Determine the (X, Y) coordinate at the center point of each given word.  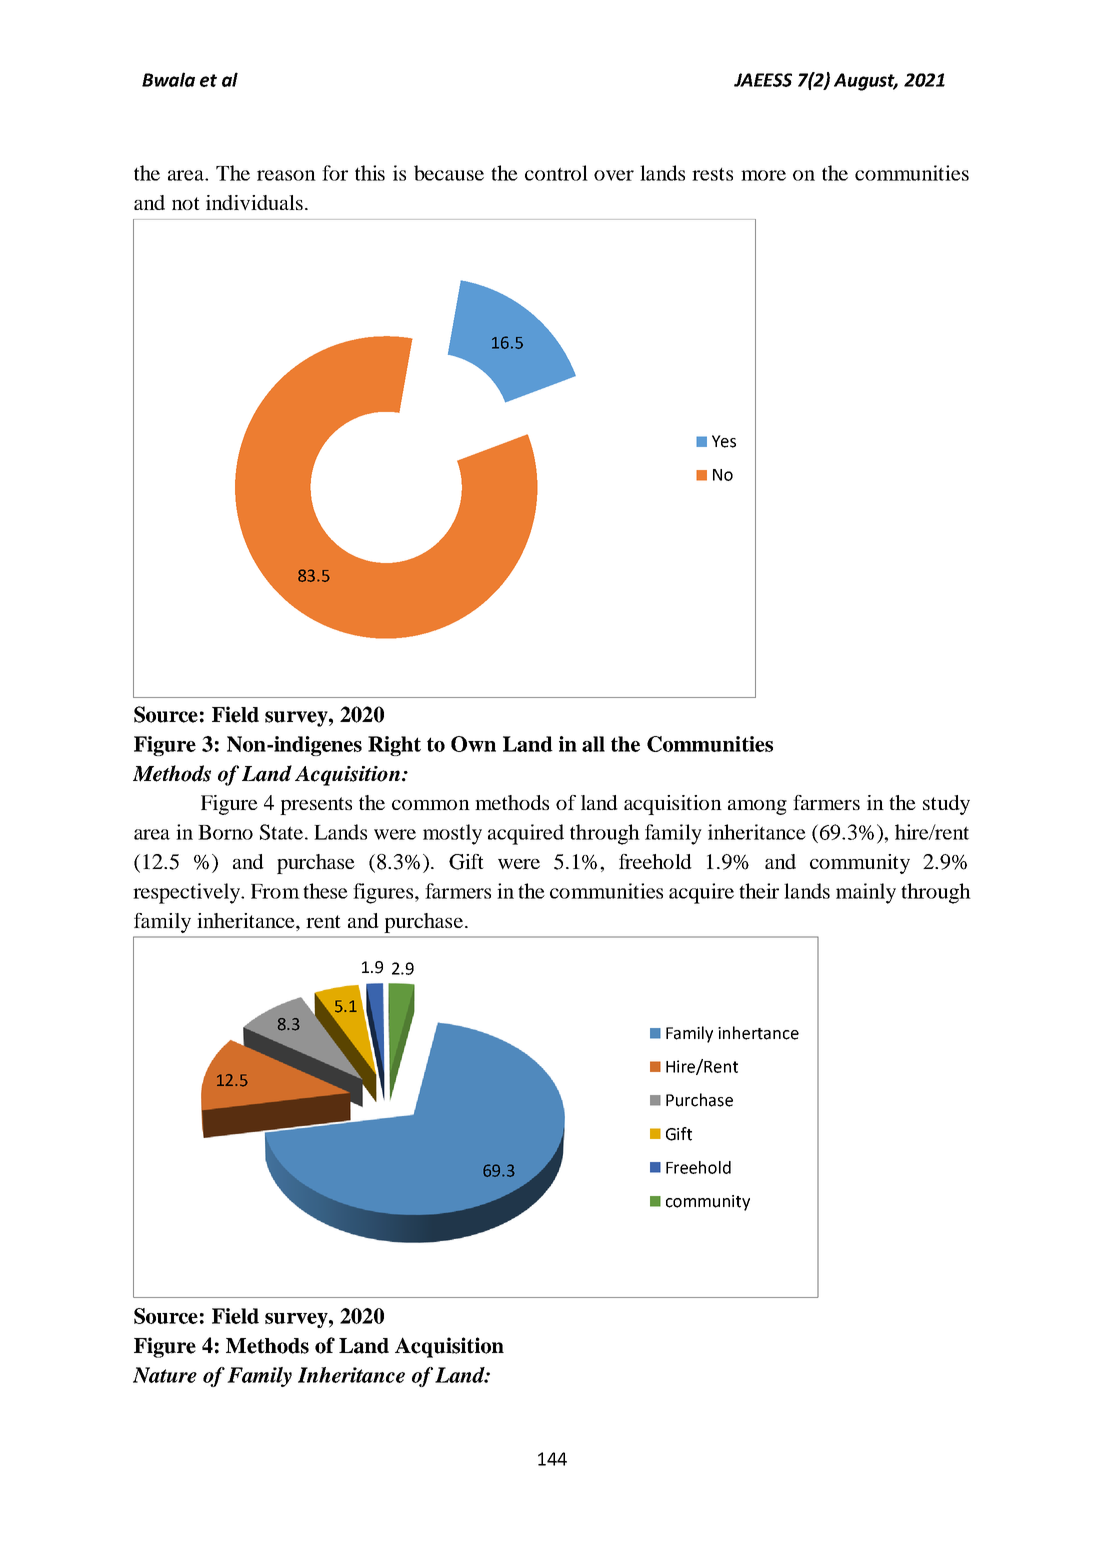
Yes (724, 441)
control (556, 173)
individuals (254, 202)
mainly (866, 893)
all (593, 744)
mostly (452, 834)
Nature (165, 1375)
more (763, 175)
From (275, 891)
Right (394, 746)
